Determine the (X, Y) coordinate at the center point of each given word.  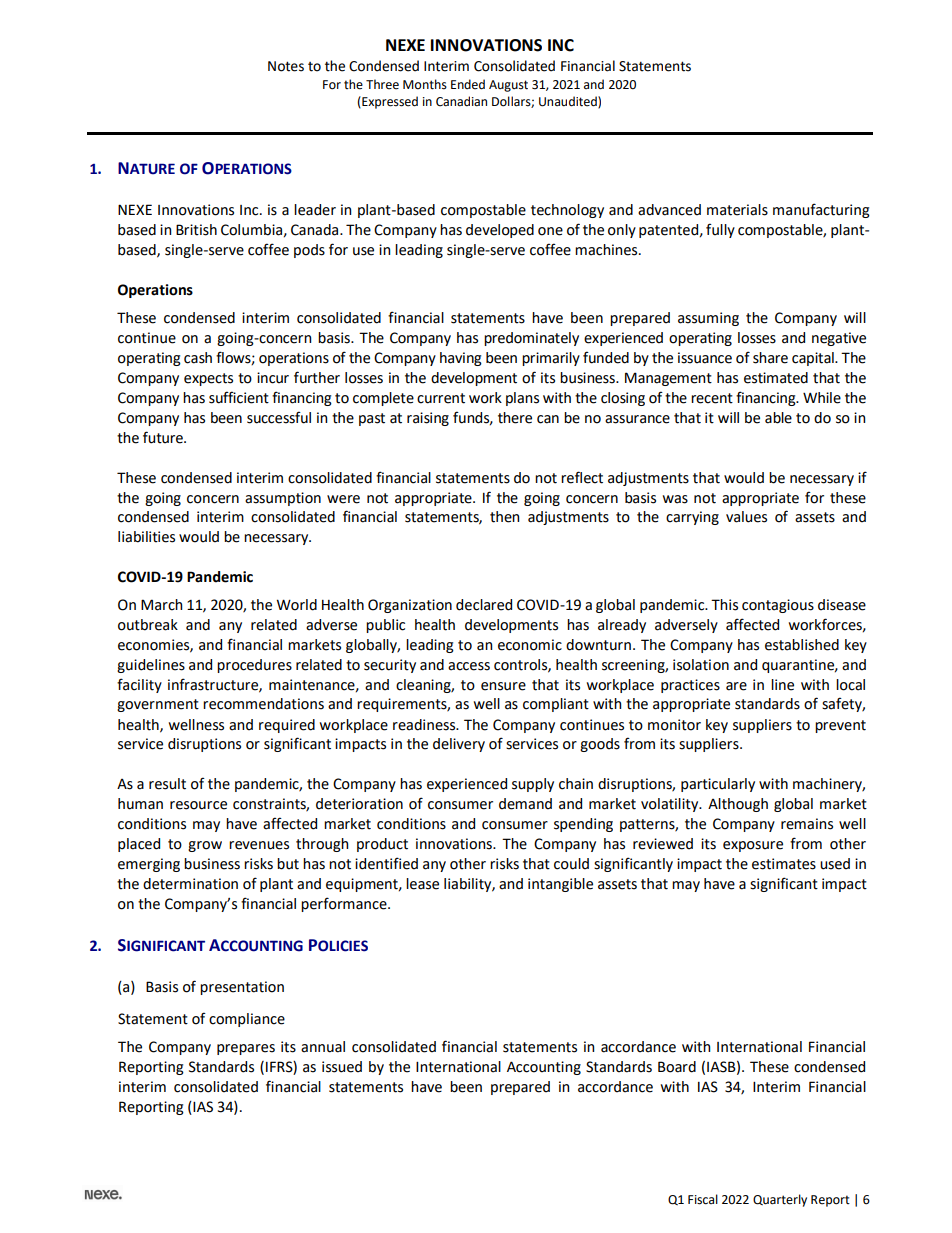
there (515, 418)
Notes (286, 66)
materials (737, 210)
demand (525, 804)
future (164, 437)
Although (738, 805)
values (746, 517)
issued (342, 1067)
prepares (246, 1049)
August (508, 86)
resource (198, 805)
